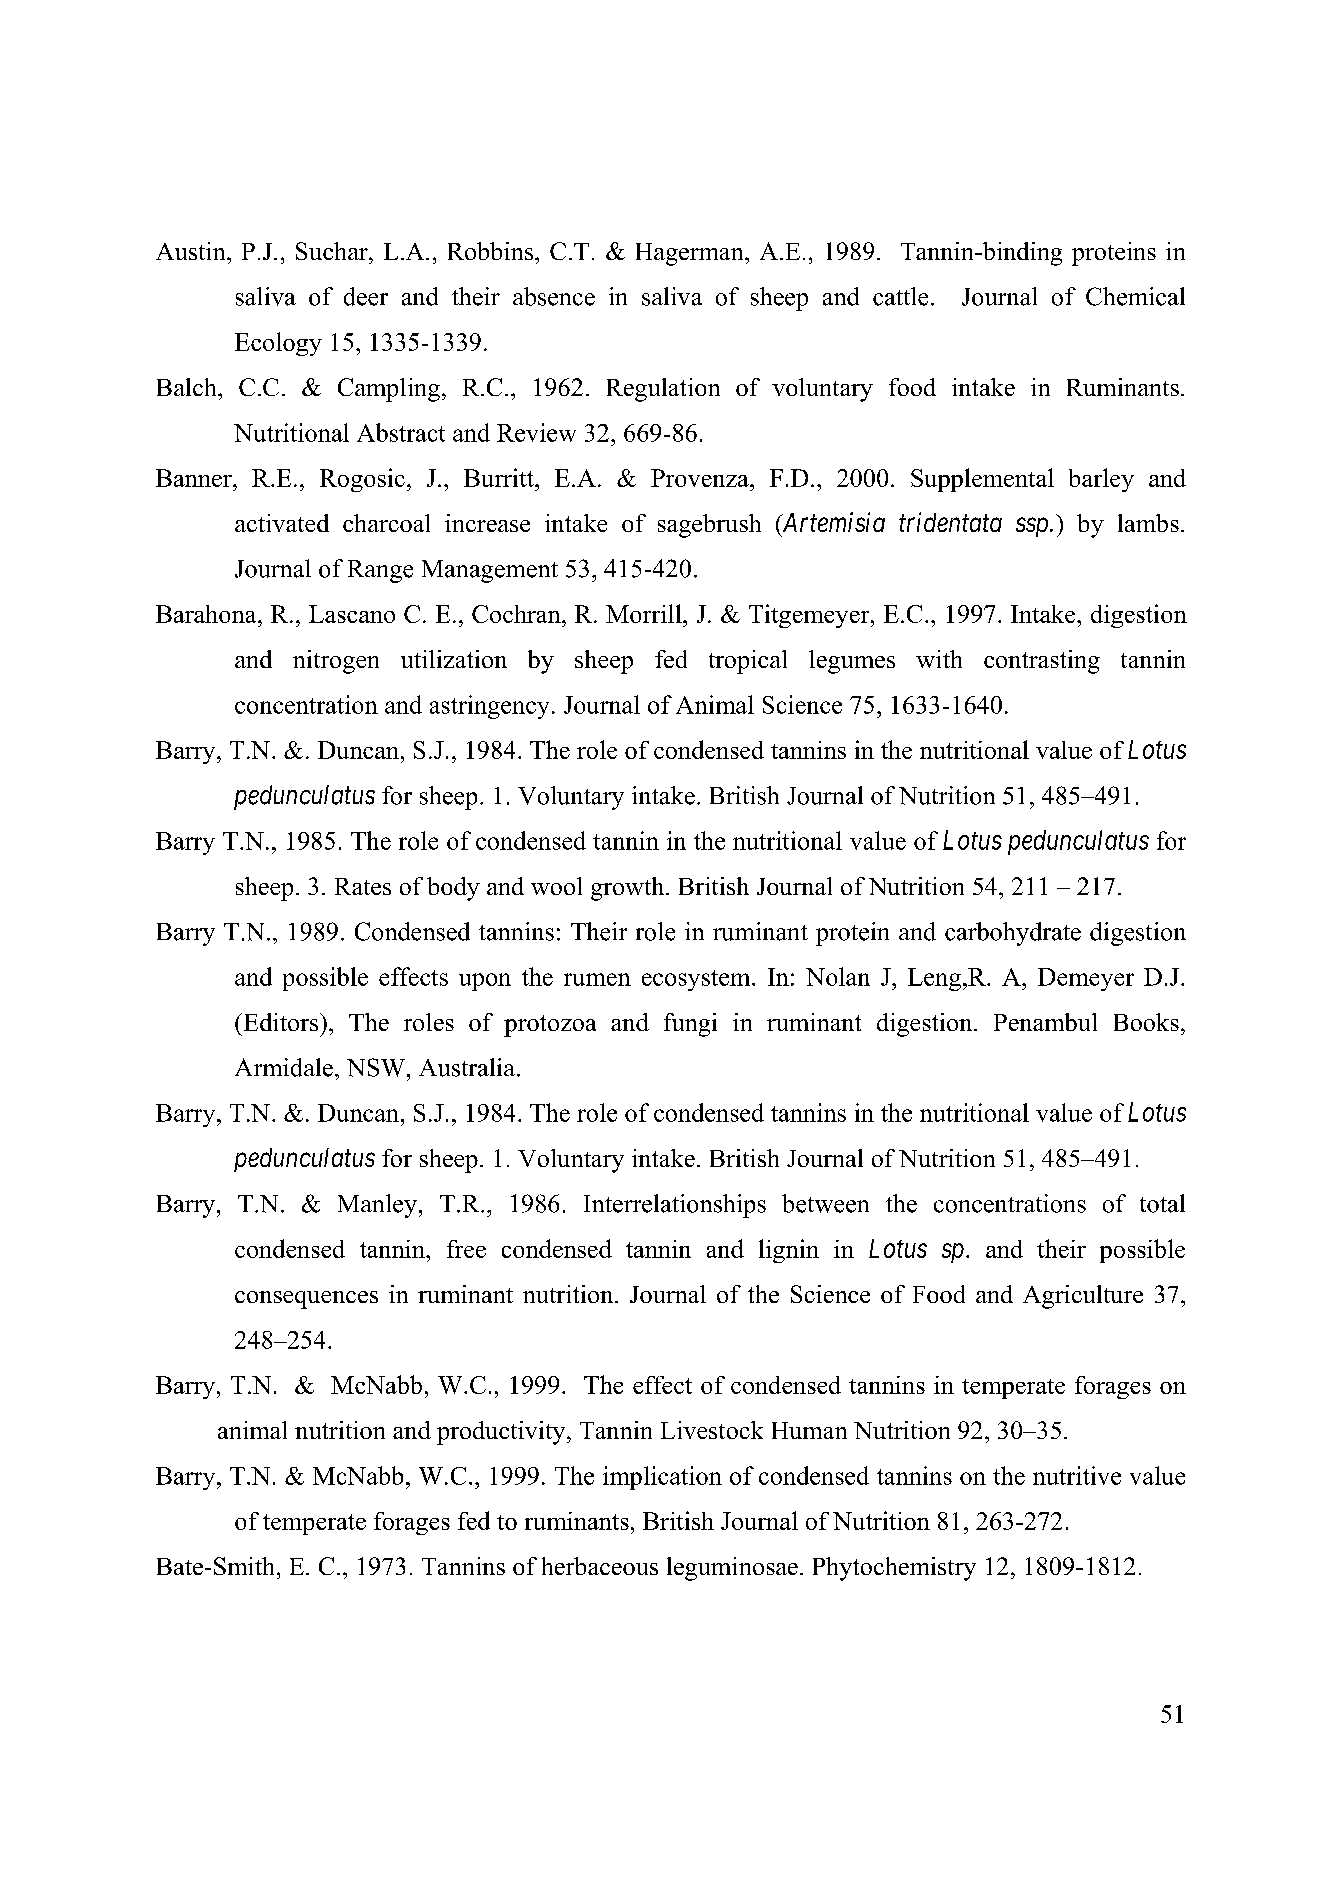  Describe the element at coordinates (502, 1433) in the page. I see `productivity` at that location.
